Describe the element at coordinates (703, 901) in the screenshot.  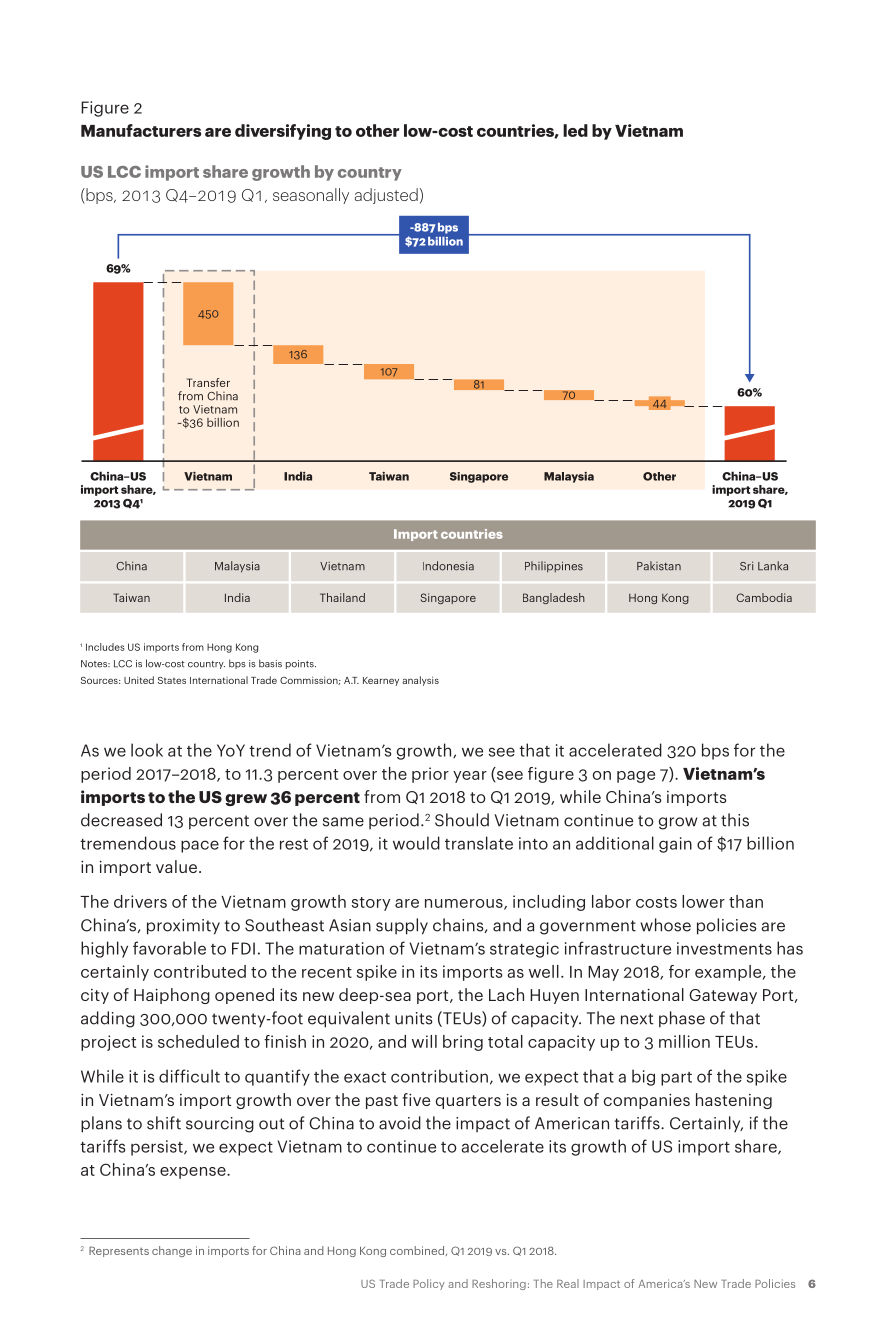
I see `lower` at that location.
